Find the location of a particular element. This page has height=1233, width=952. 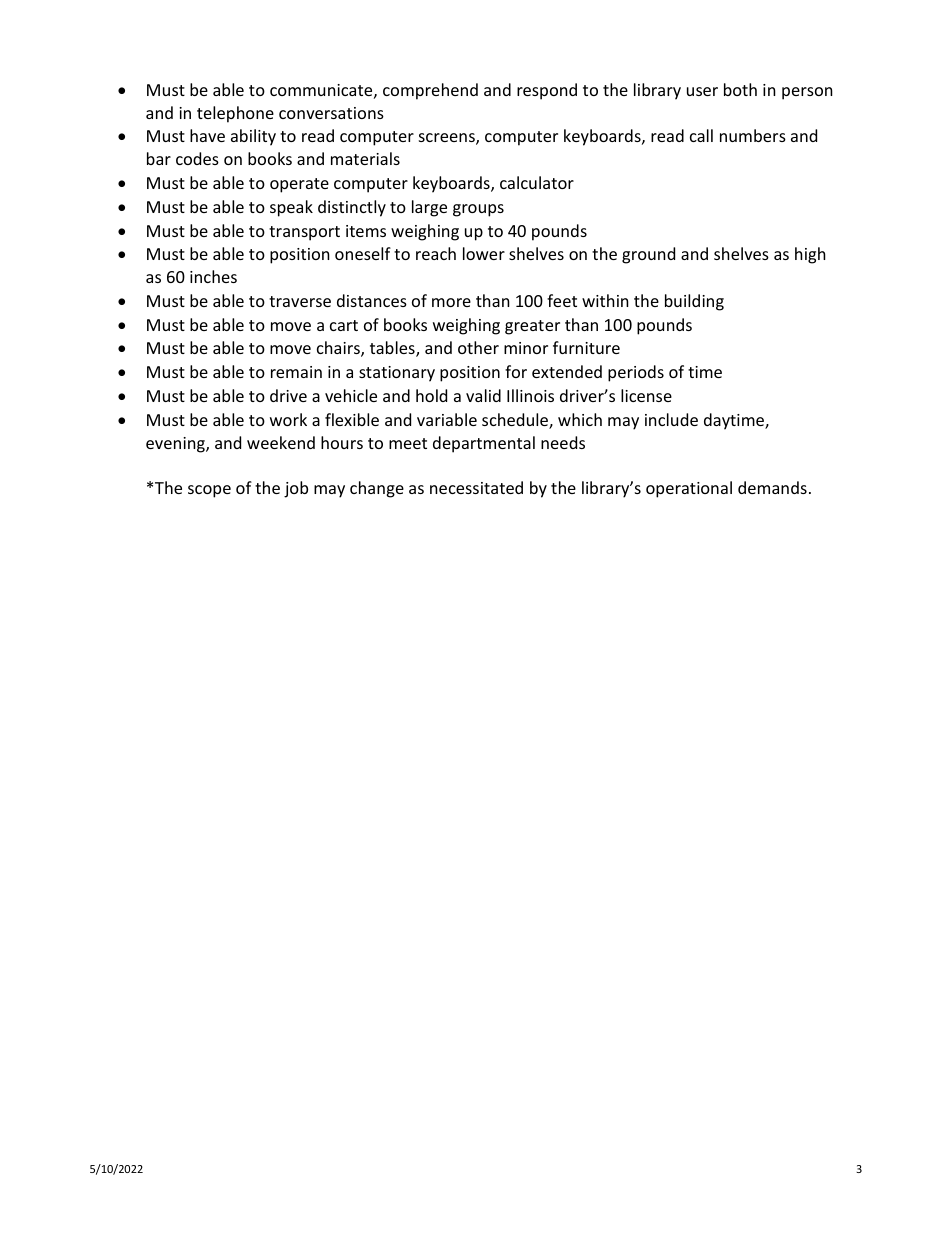

remain is located at coordinates (296, 372).
